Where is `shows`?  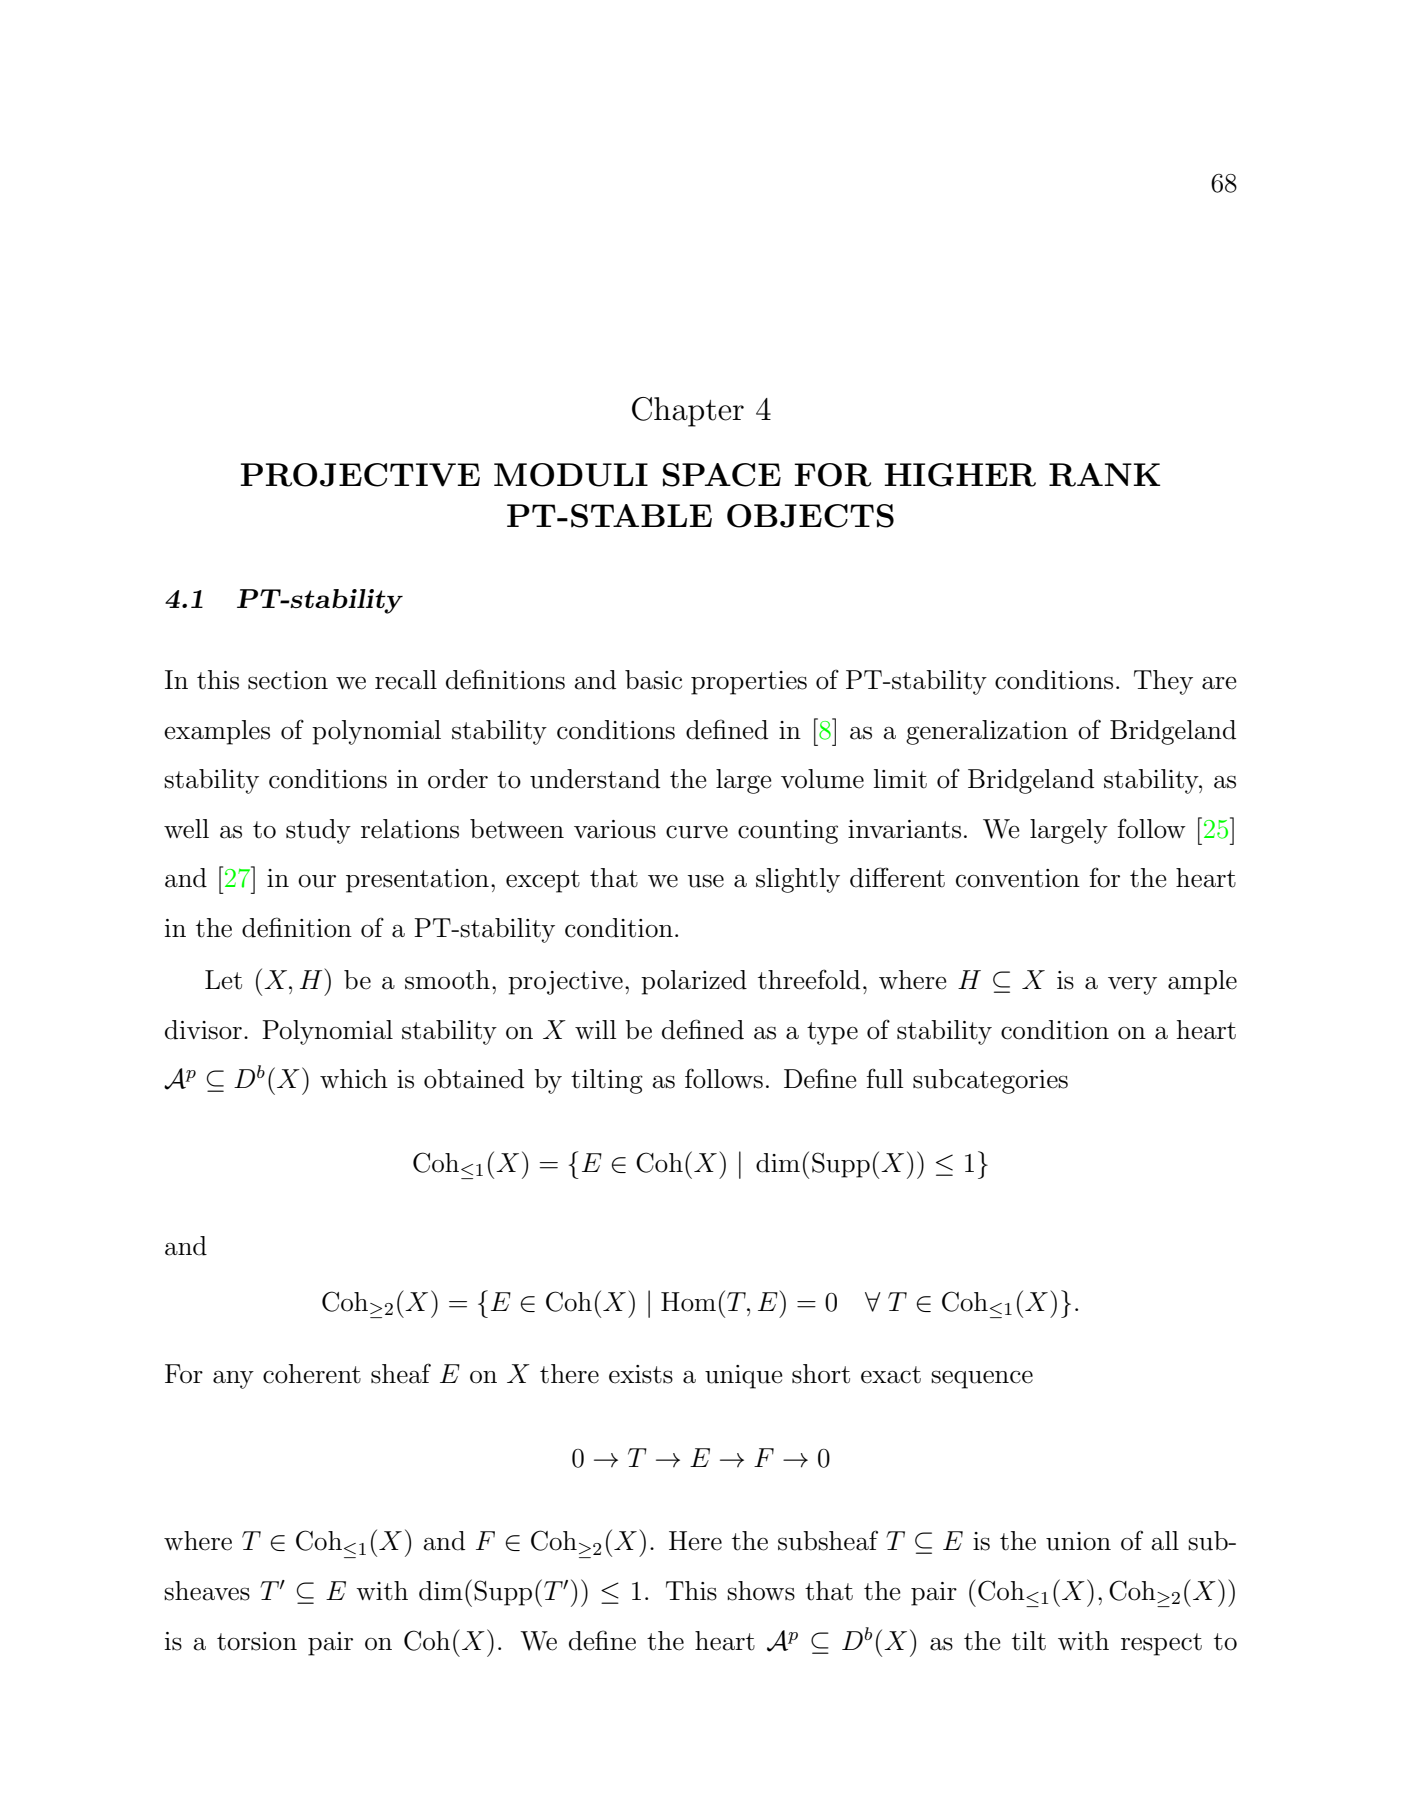
shows is located at coordinates (761, 1591).
